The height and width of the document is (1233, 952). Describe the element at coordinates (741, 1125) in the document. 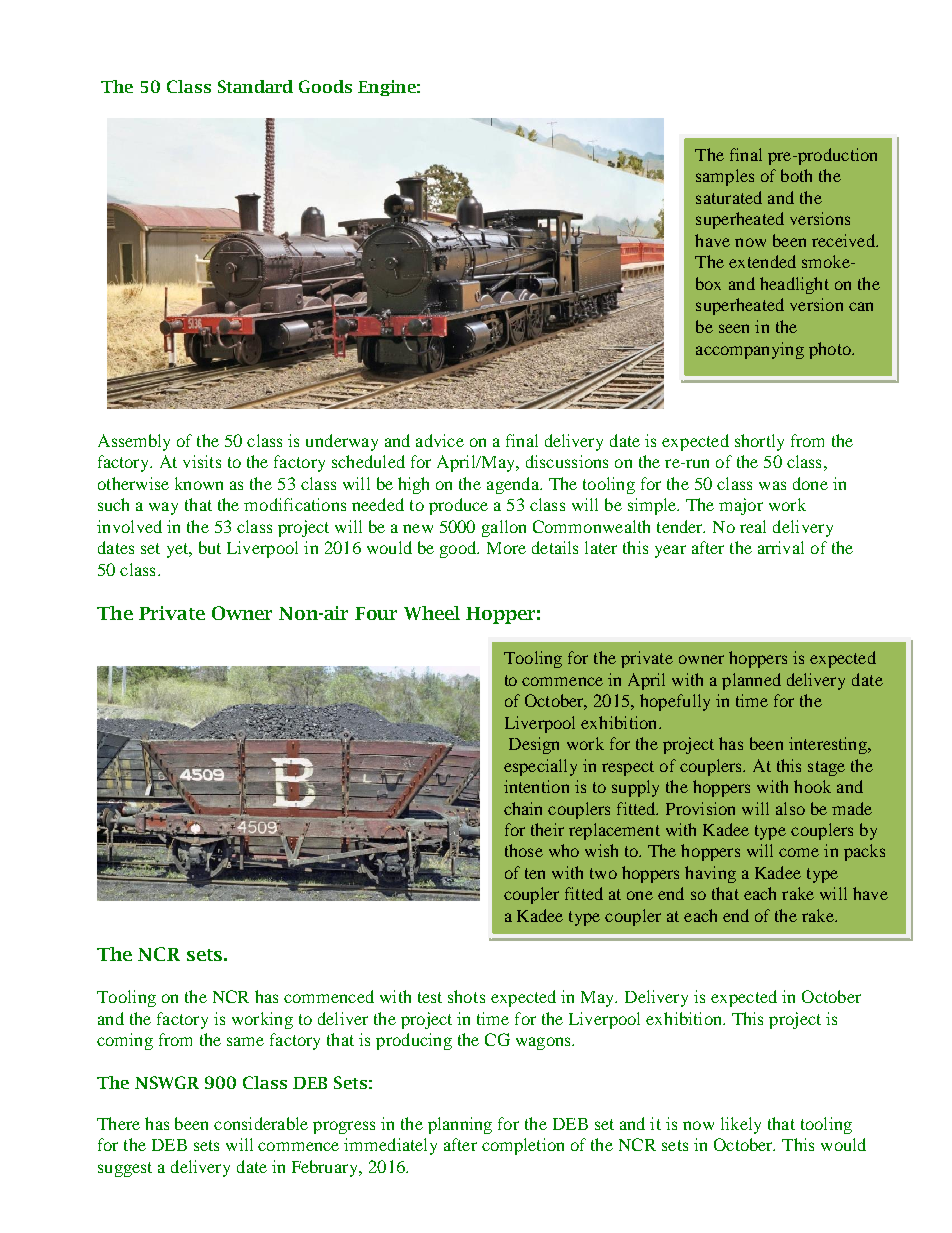

I see `likely` at that location.
